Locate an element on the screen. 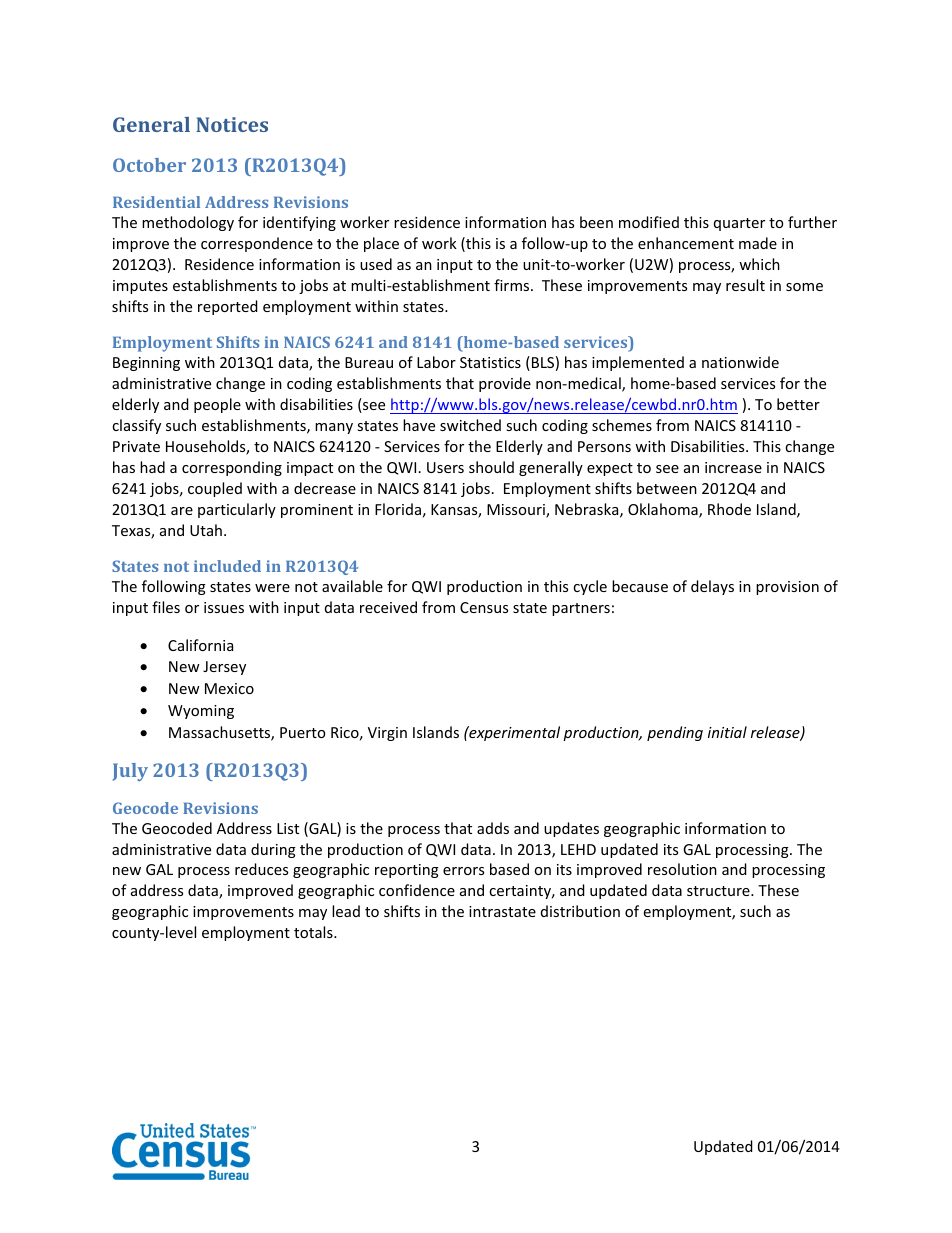 The image size is (952, 1233). people is located at coordinates (217, 405).
